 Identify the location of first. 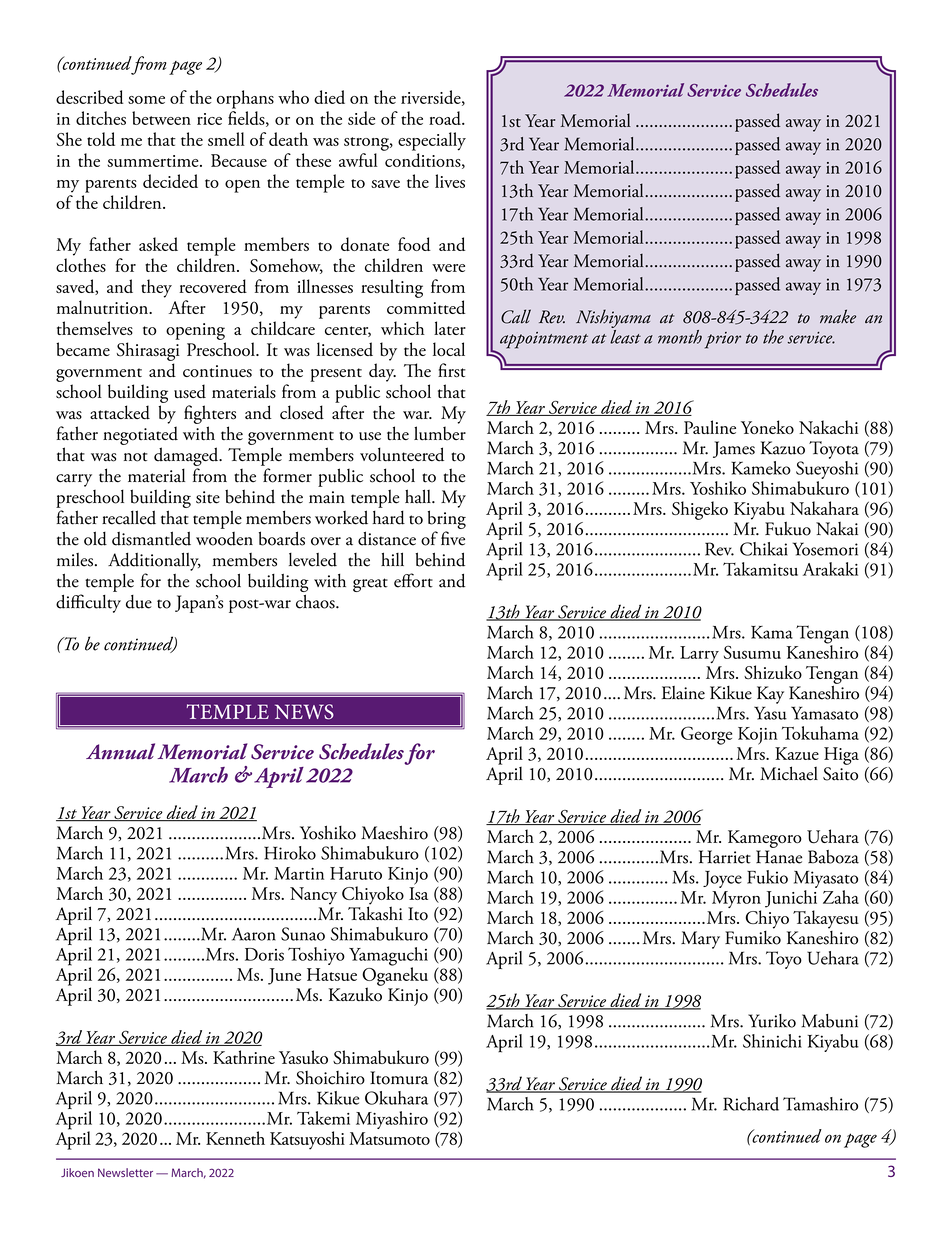
(452, 370).
